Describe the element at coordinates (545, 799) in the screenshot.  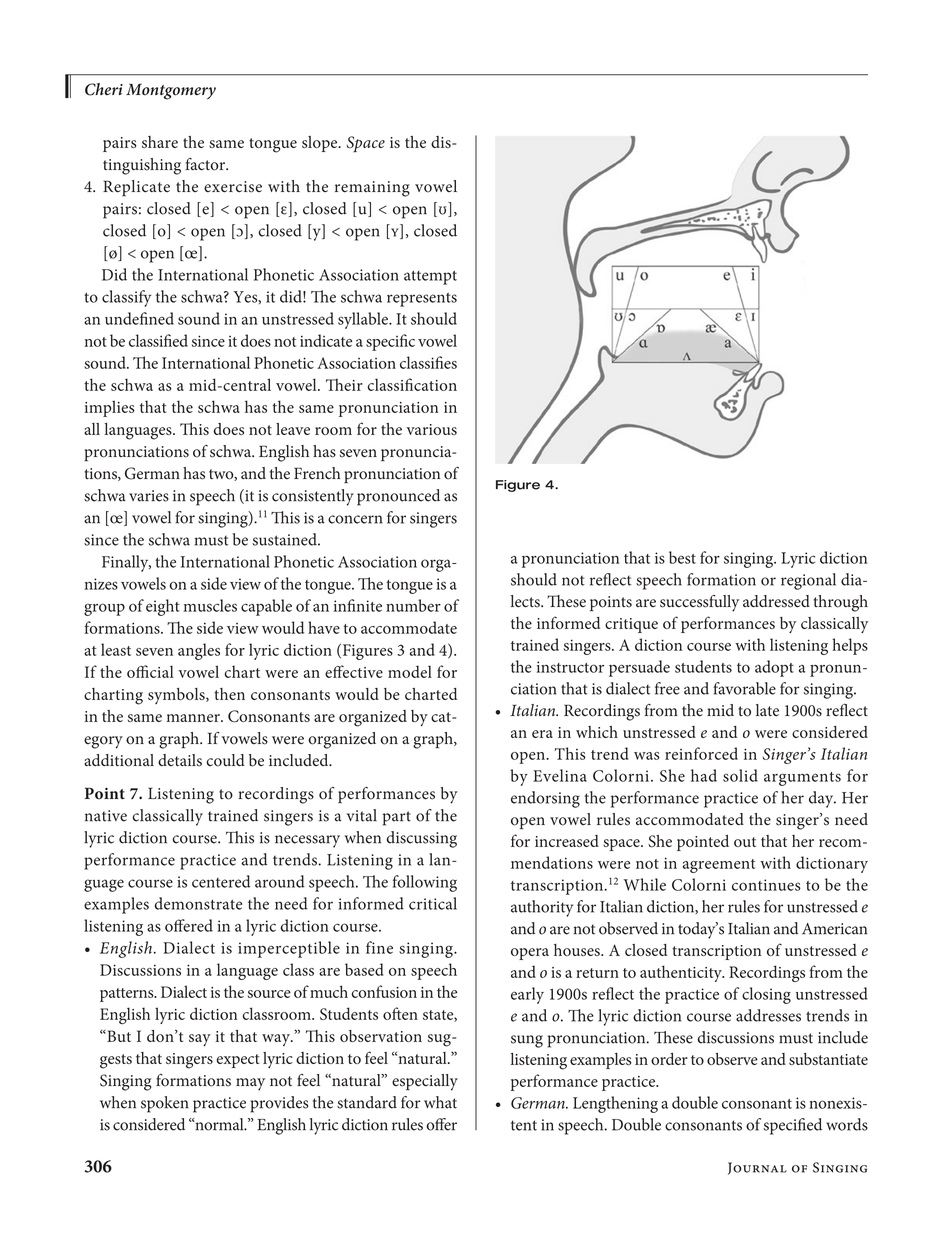
I see `endorsing` at that location.
